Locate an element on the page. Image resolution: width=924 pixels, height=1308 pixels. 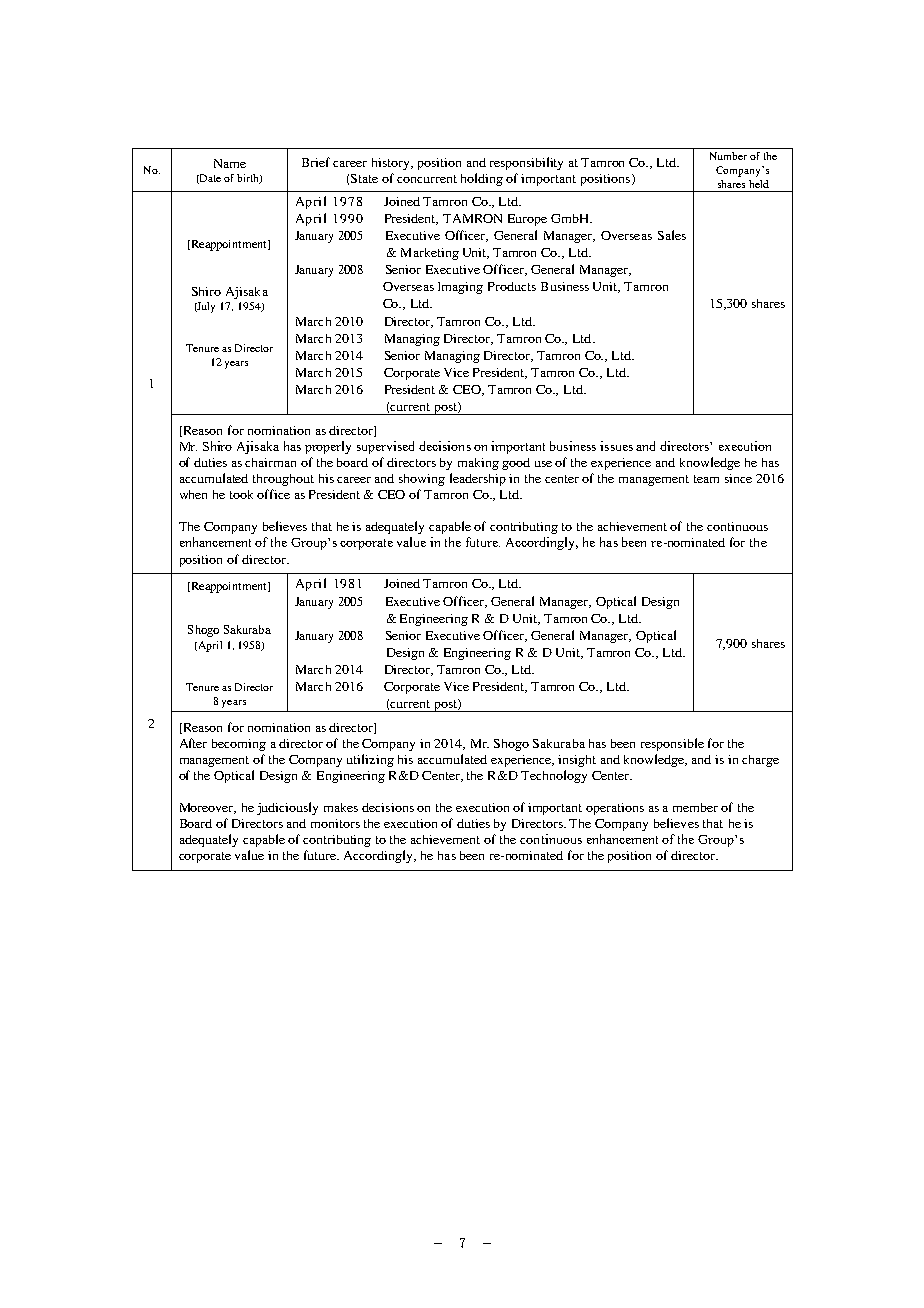
Number is located at coordinates (728, 156).
